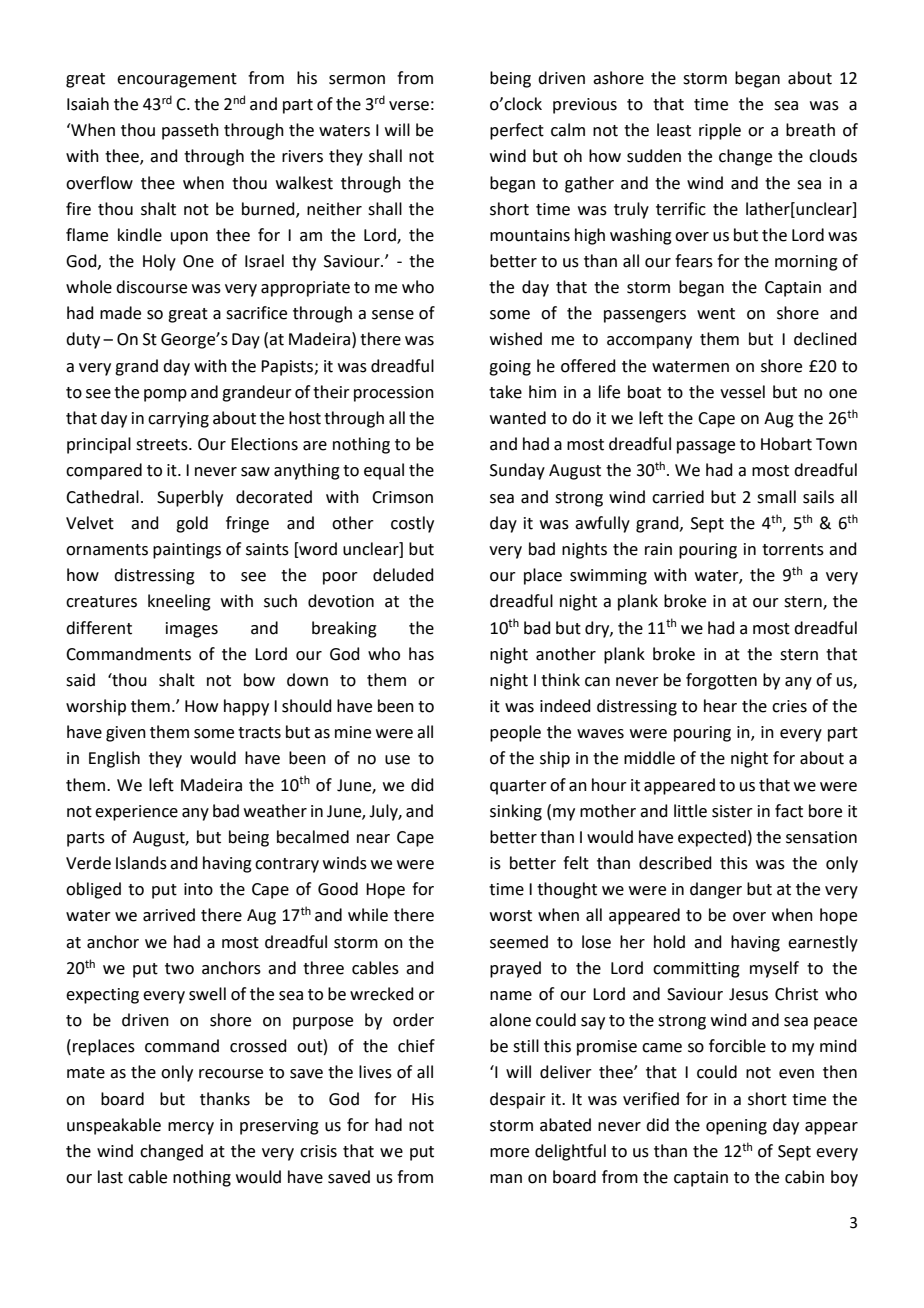  Describe the element at coordinates (720, 131) in the document. I see `ripple` at that location.
